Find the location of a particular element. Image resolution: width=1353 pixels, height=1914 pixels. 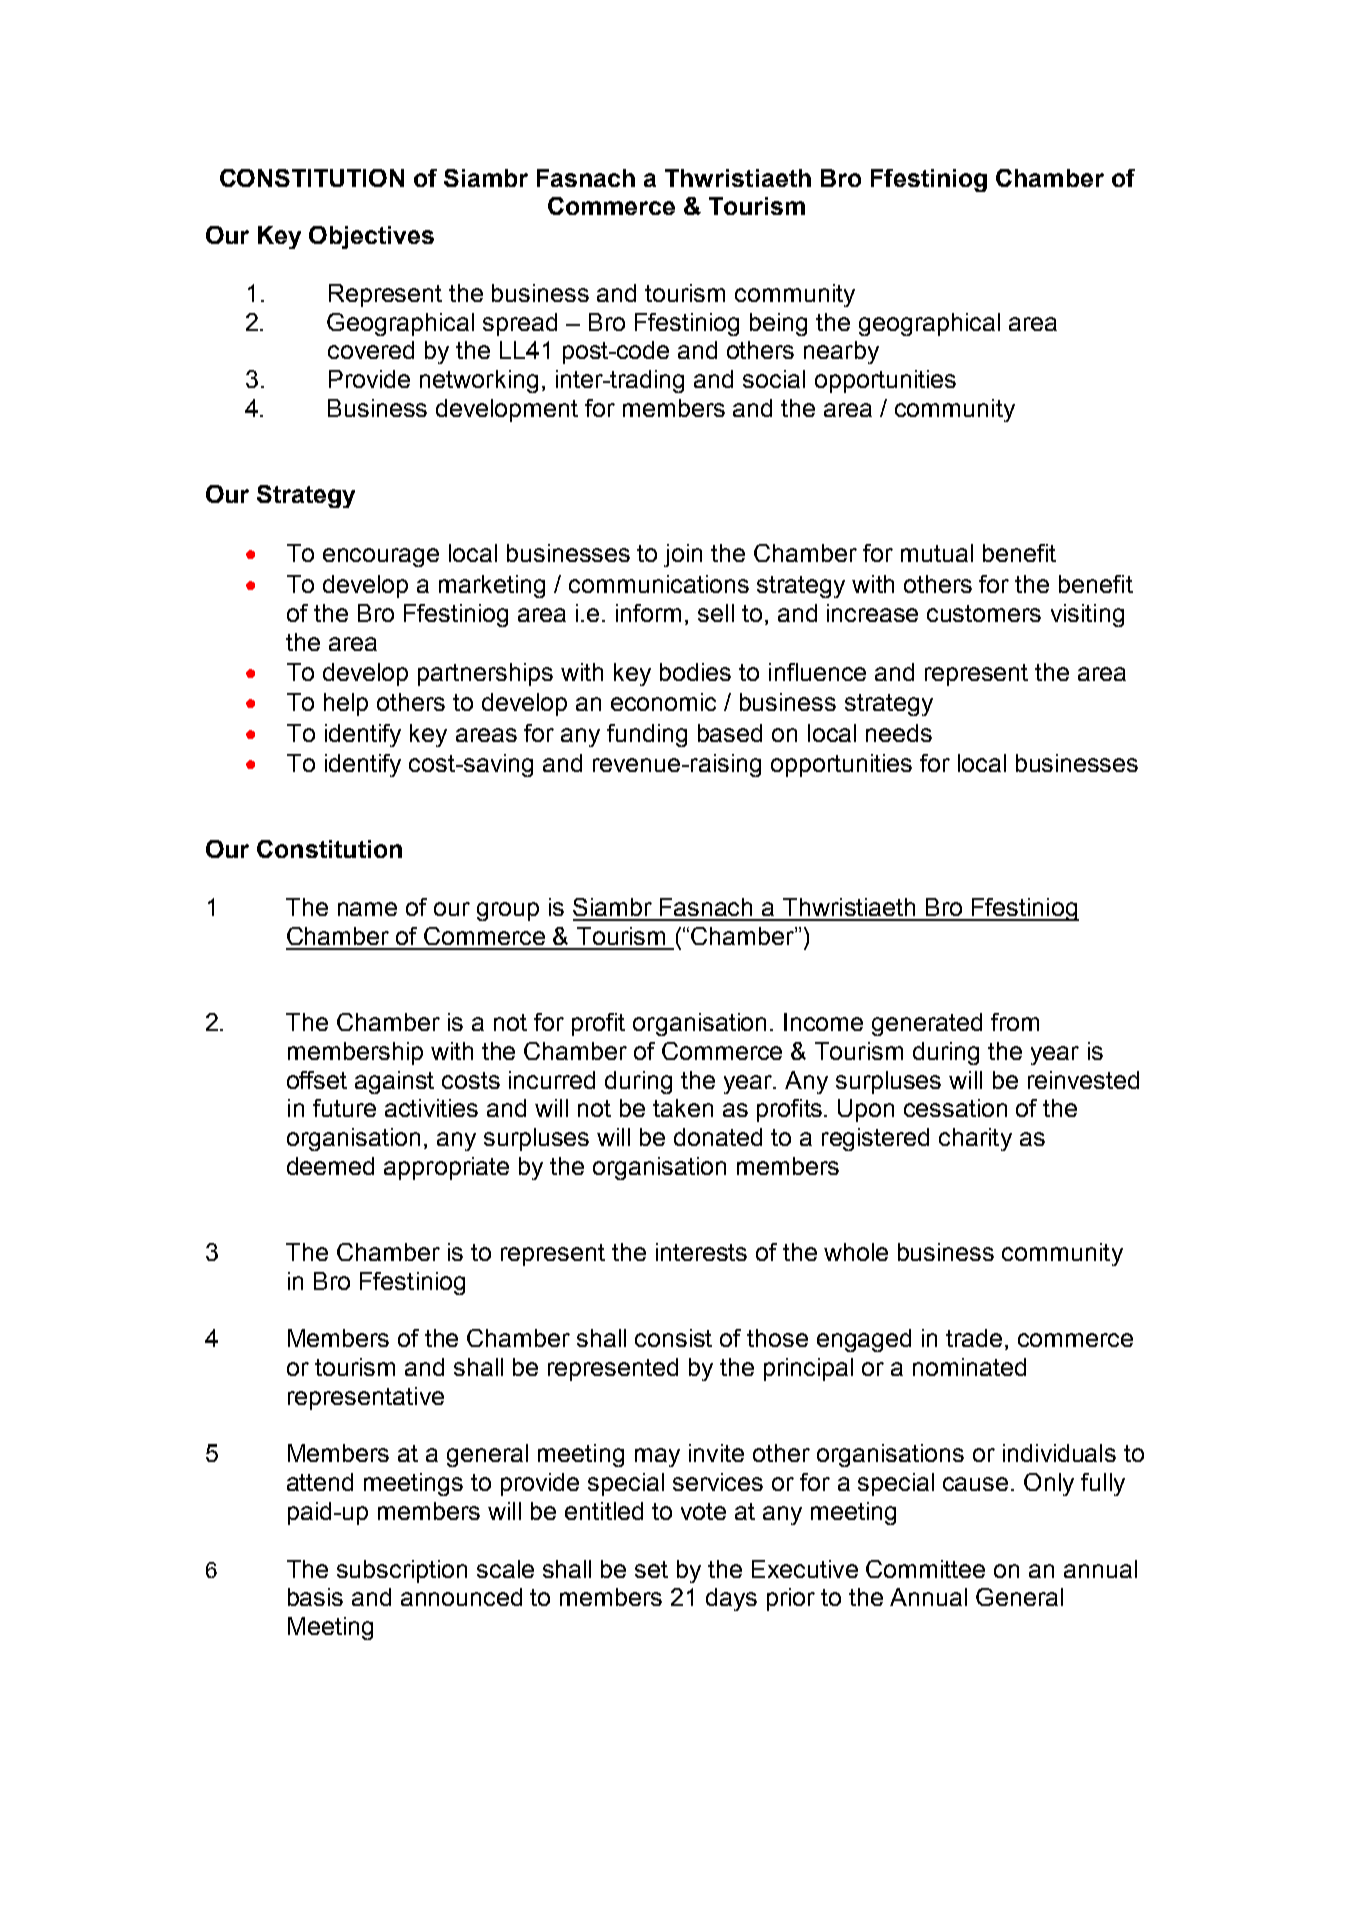

name is located at coordinates (367, 909).
